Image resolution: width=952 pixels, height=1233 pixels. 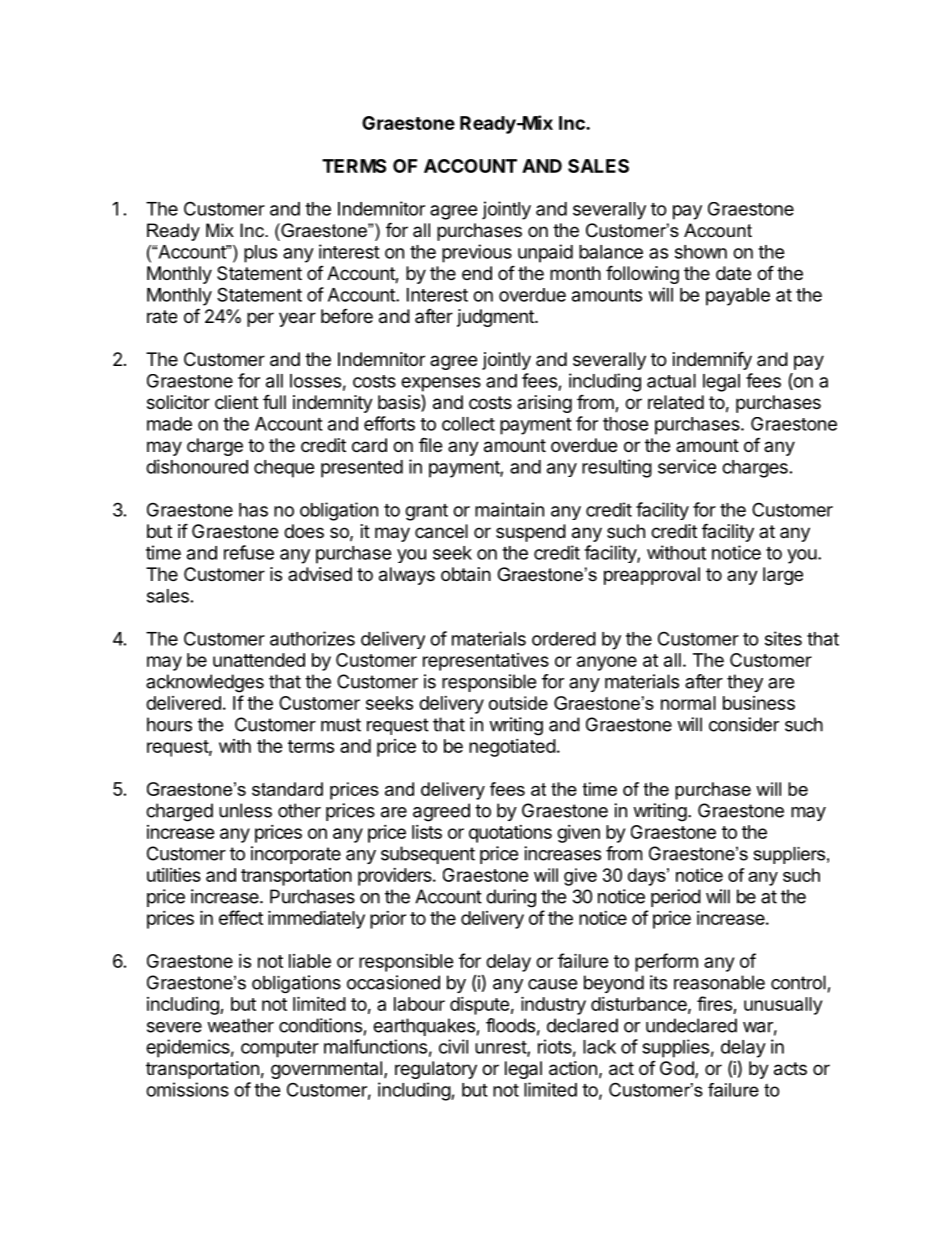 I want to click on refuse, so click(x=249, y=552).
